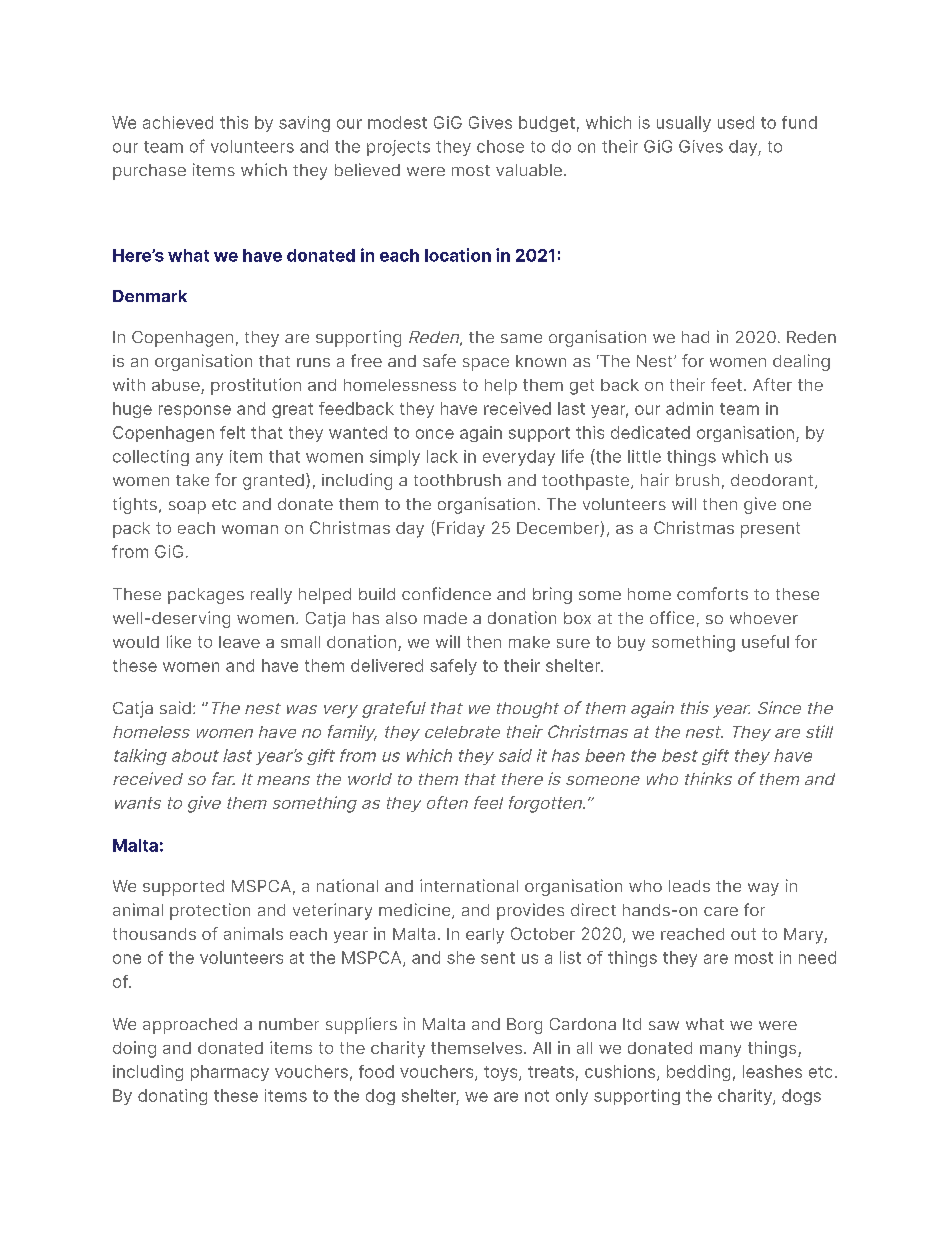 This document has width=952, height=1233. I want to click on deodorant, so click(773, 481).
